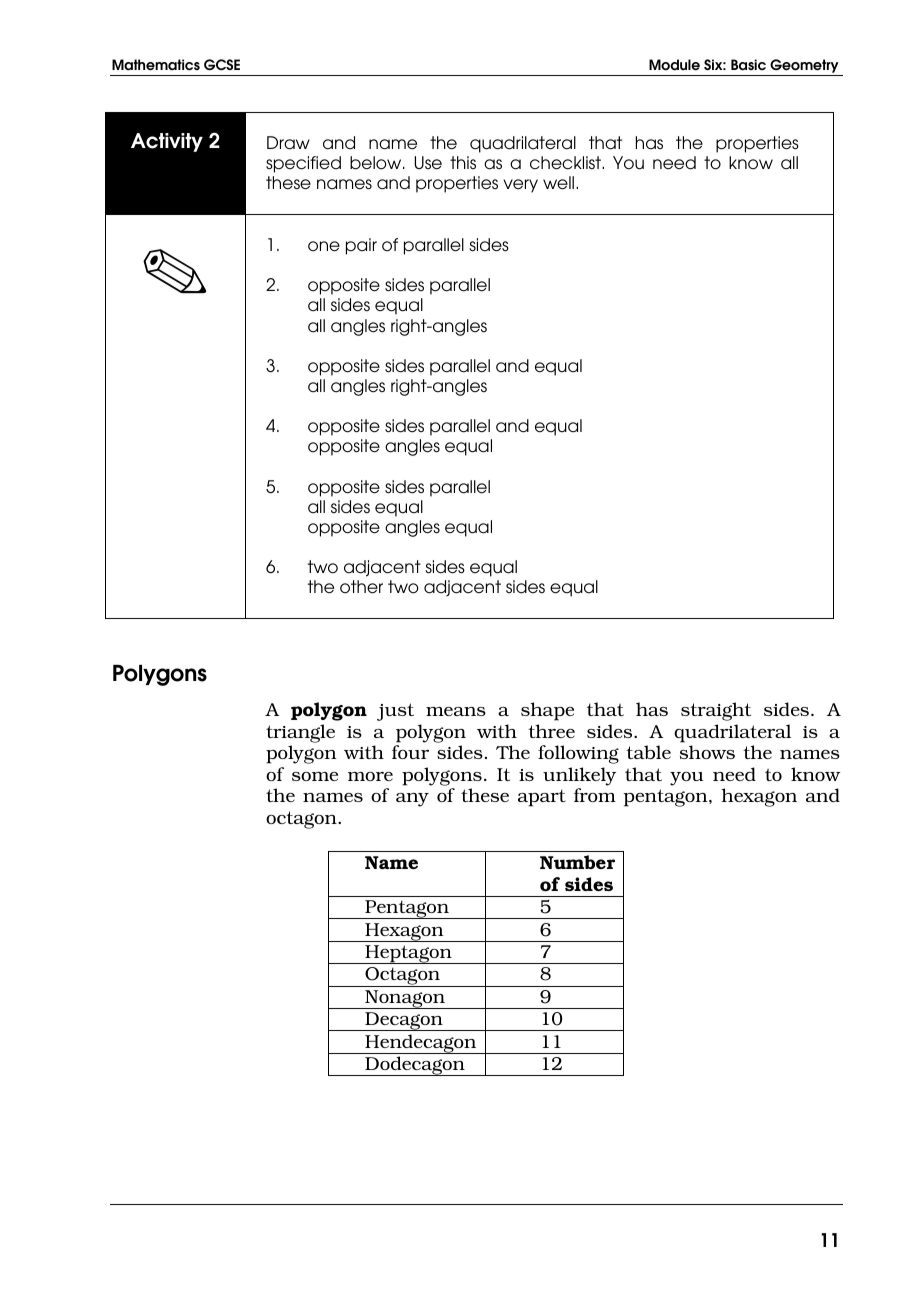 This page has height=1307, width=924. Describe the element at coordinates (463, 162) in the page. I see `this` at that location.
